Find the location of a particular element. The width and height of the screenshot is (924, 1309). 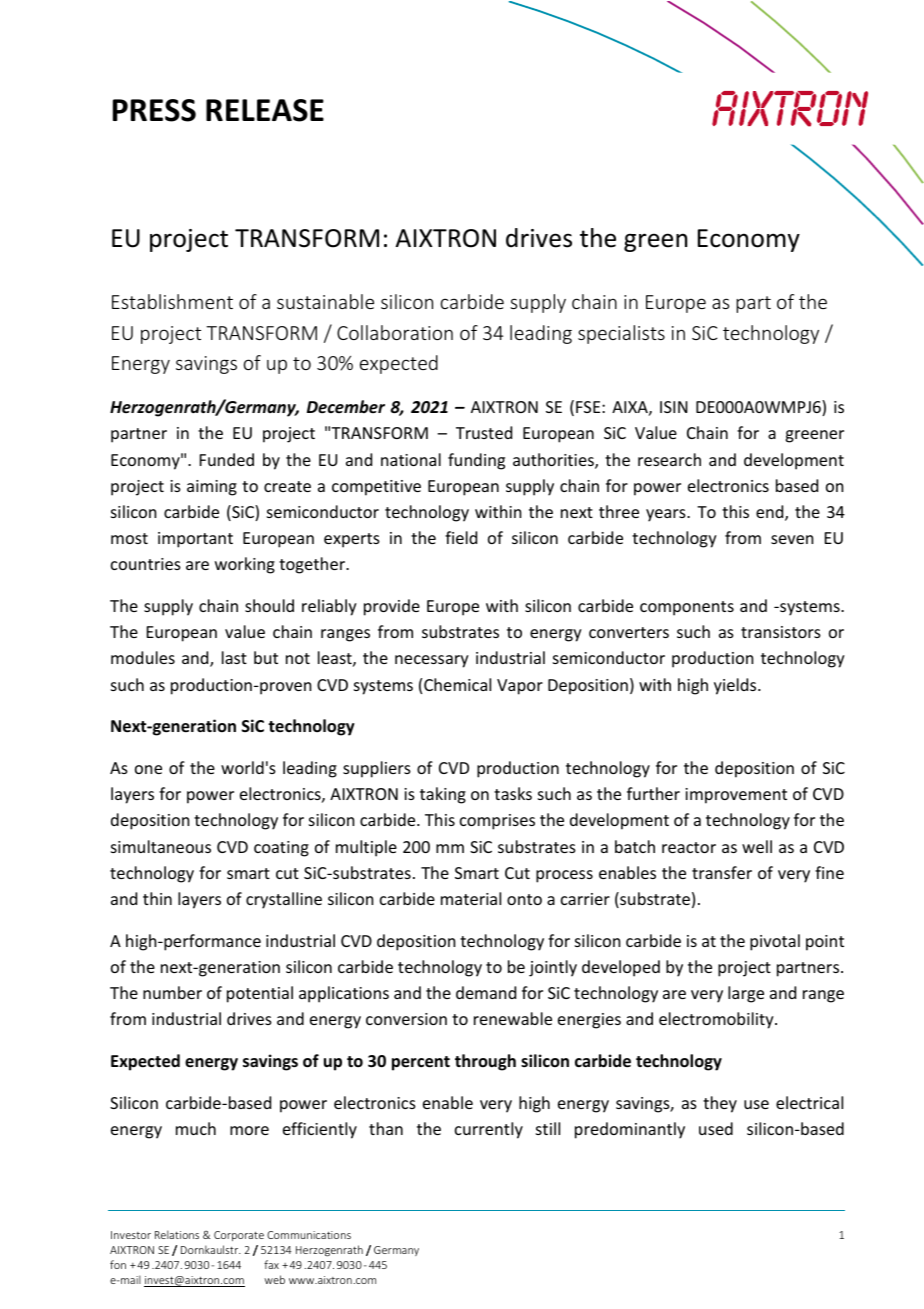

improvement is located at coordinates (736, 796).
